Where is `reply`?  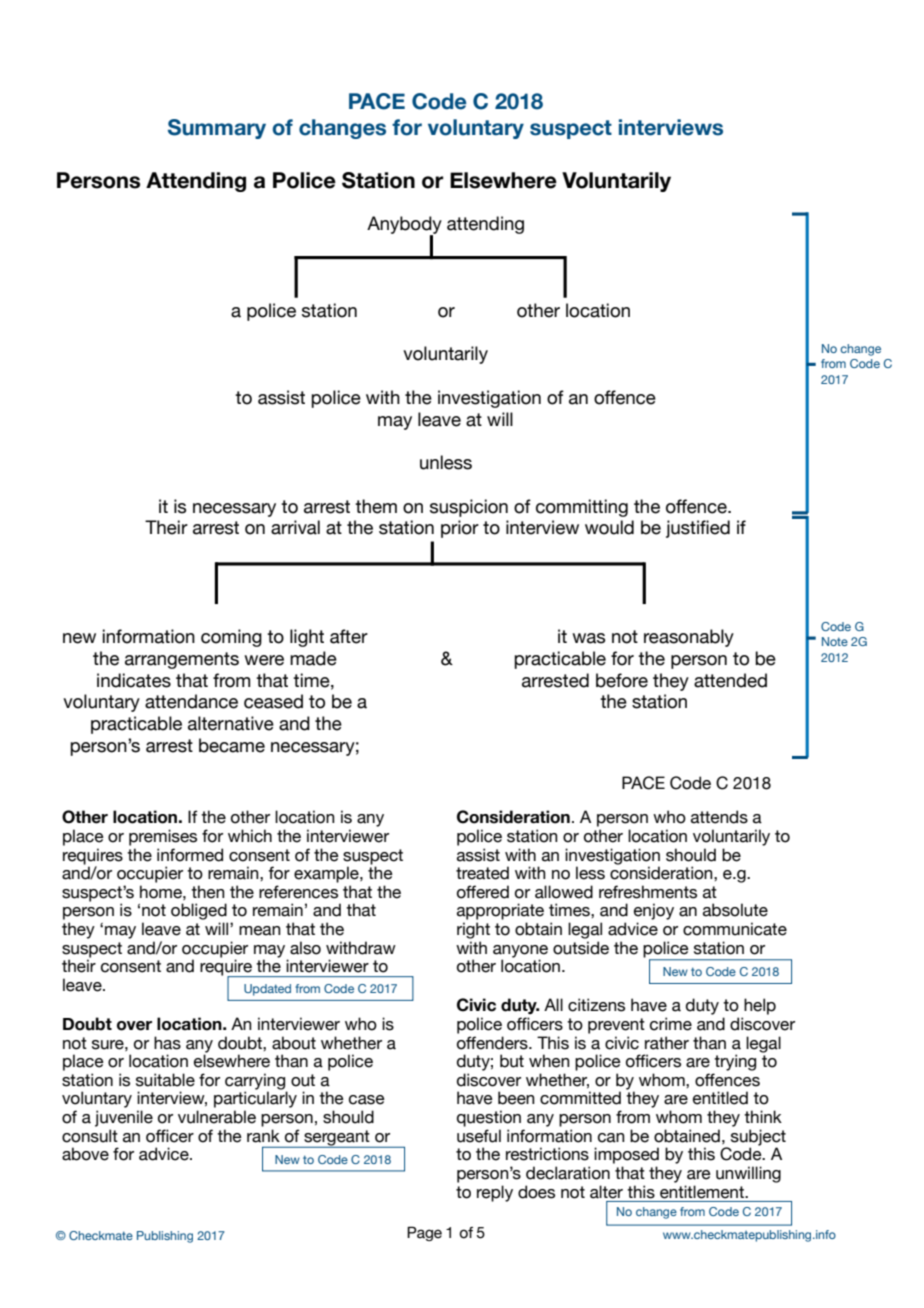 reply is located at coordinates (495, 1193).
